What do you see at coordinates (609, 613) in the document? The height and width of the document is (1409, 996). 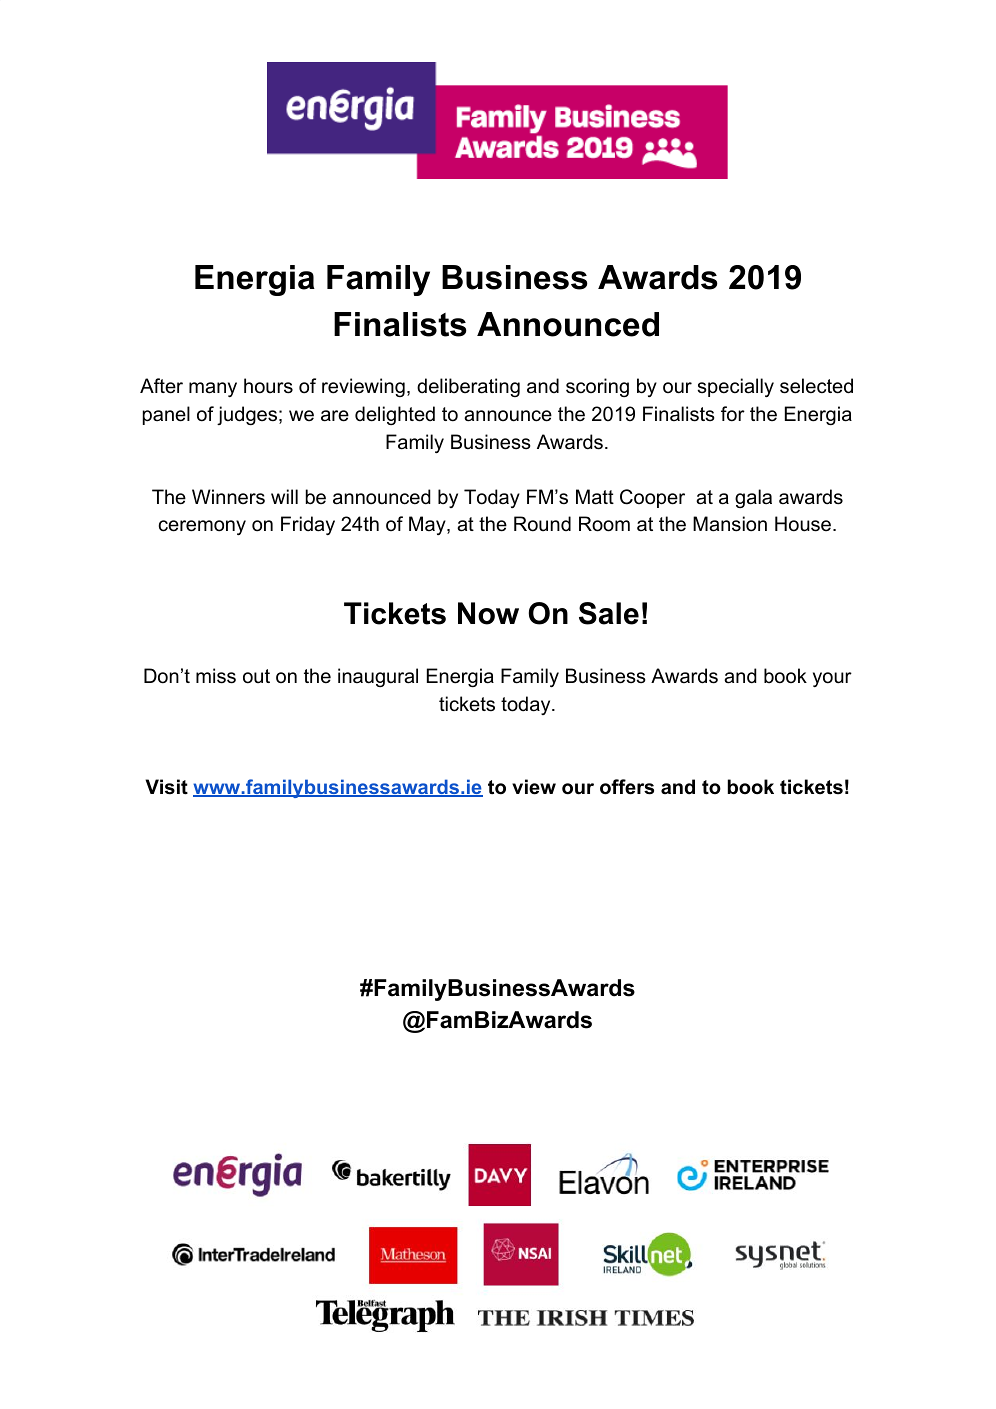 I see `Sale` at bounding box center [609, 613].
